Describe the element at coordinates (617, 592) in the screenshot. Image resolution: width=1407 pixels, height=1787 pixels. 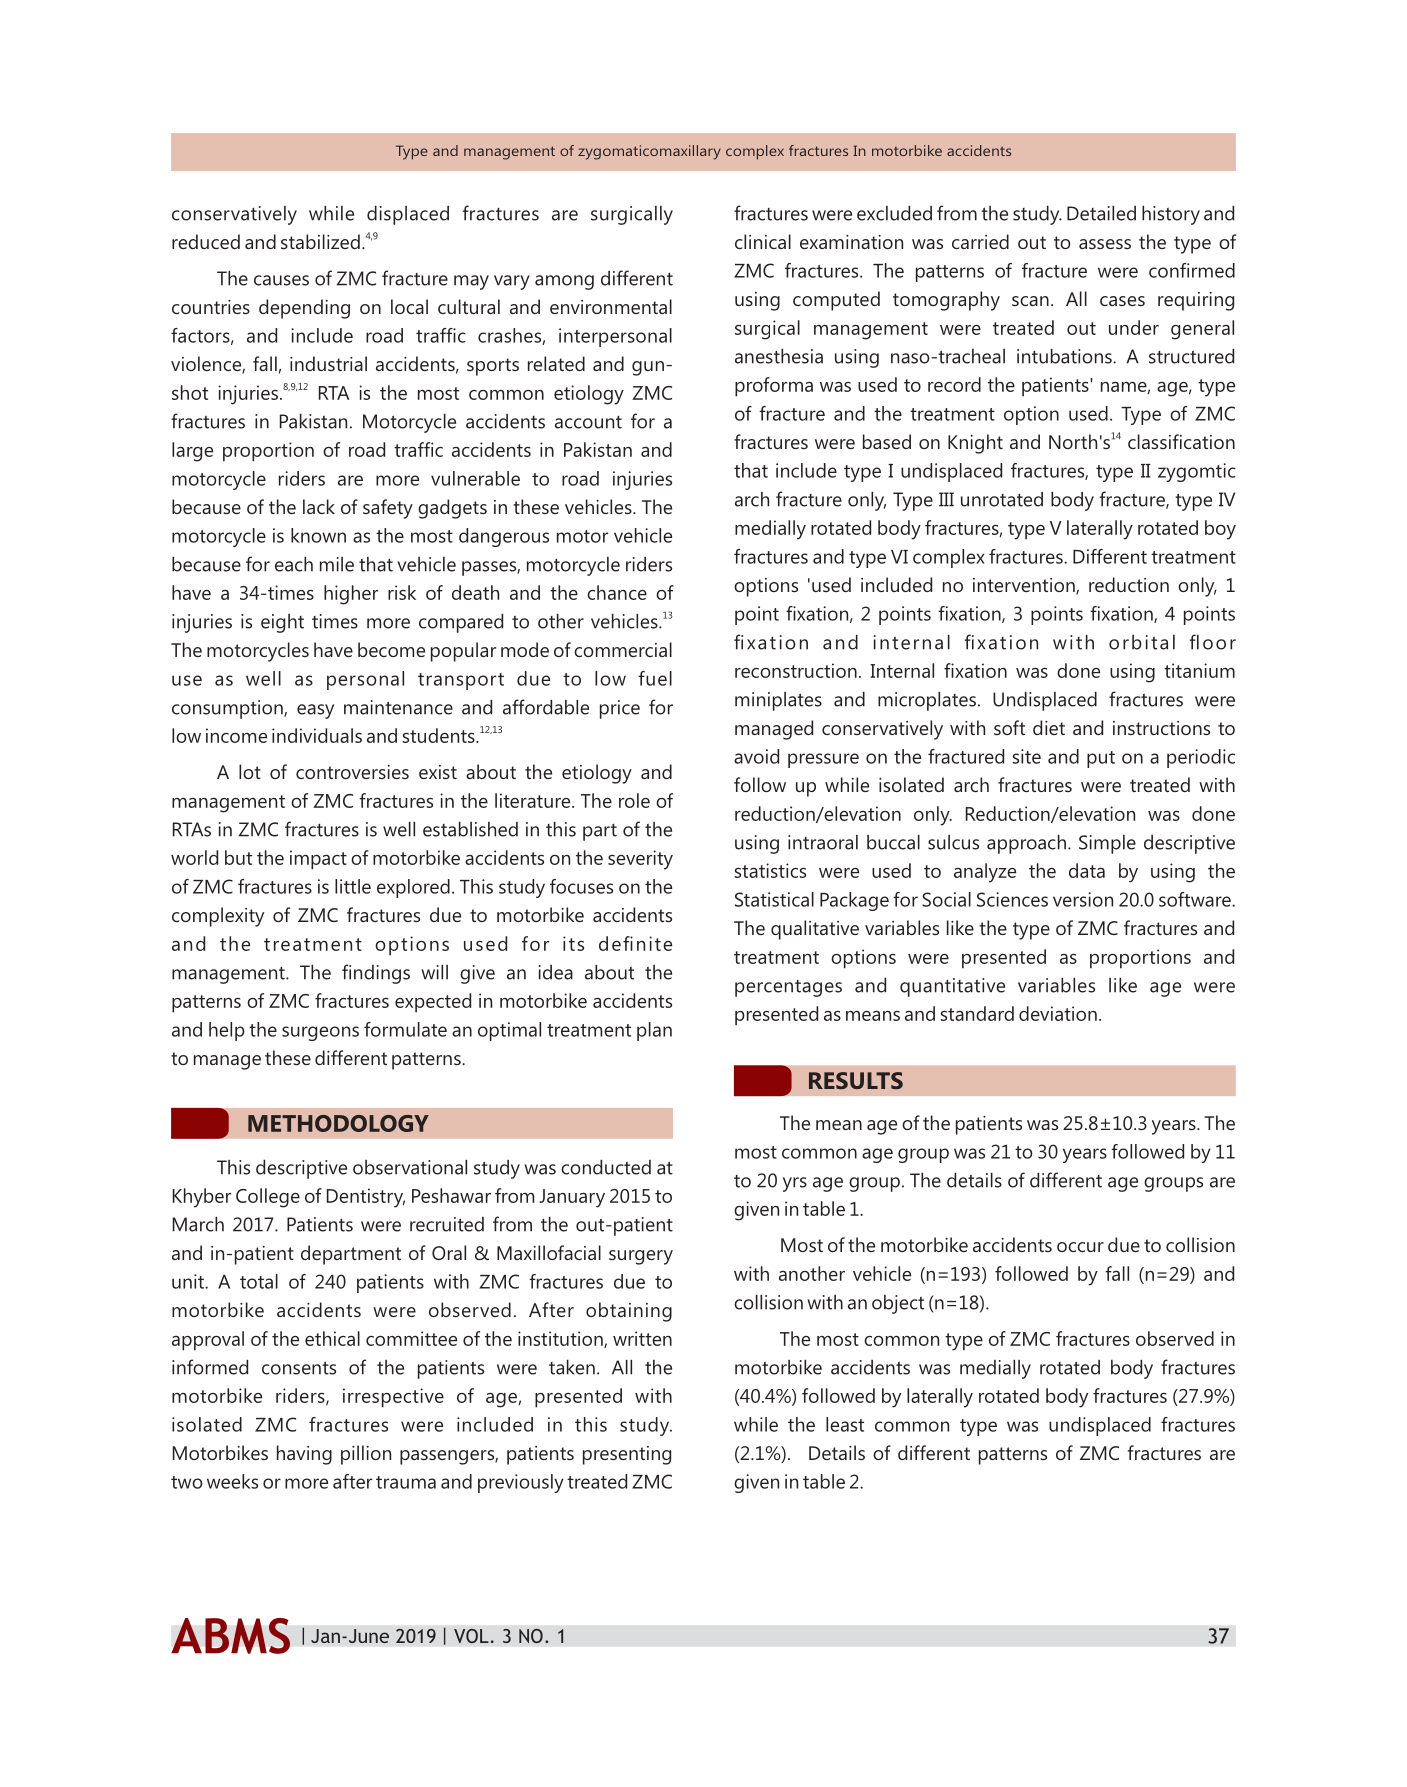
I see `chance` at that location.
